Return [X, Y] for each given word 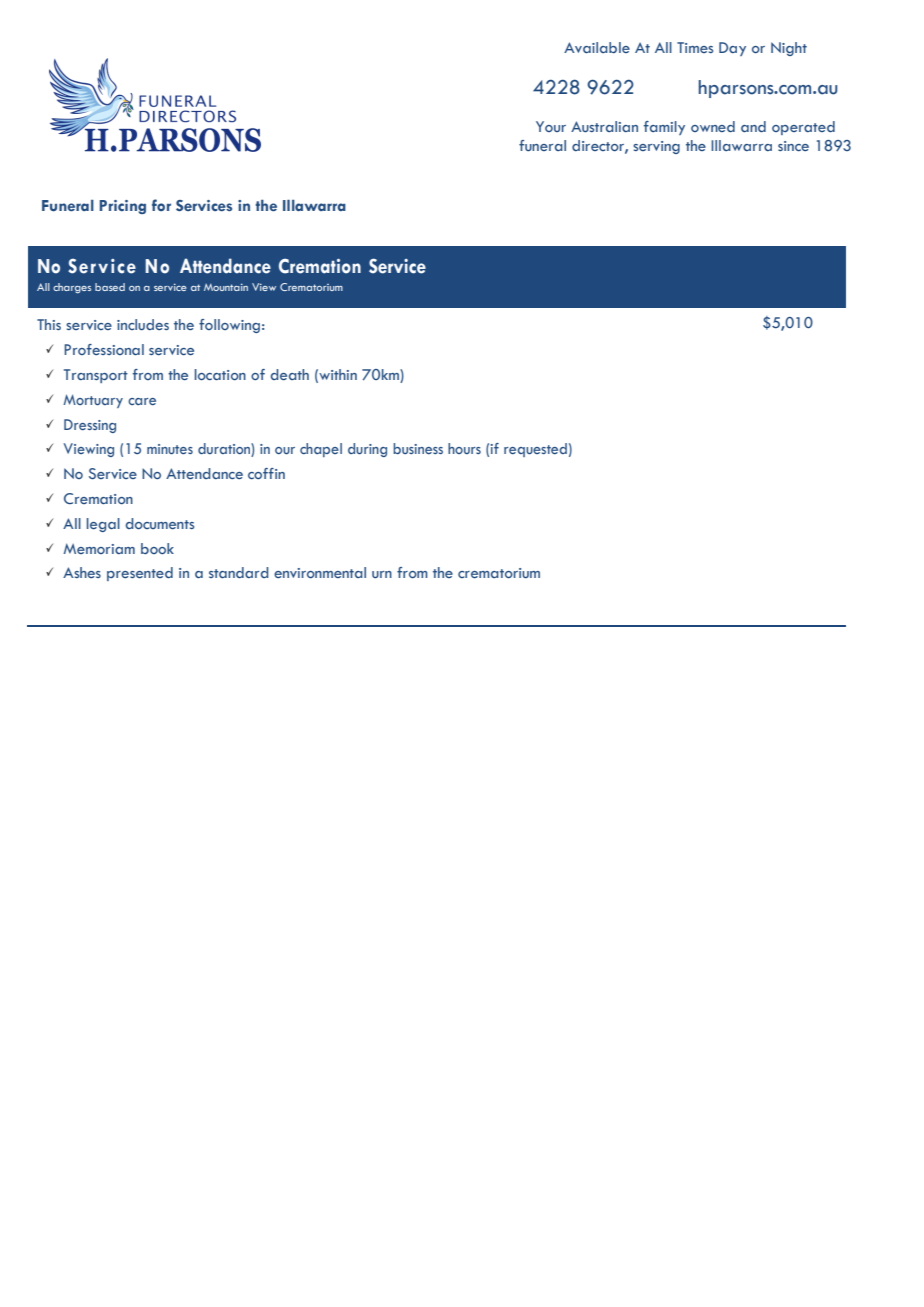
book [157, 548]
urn [382, 574]
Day [732, 49]
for [161, 205]
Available [597, 47]
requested [535, 450]
